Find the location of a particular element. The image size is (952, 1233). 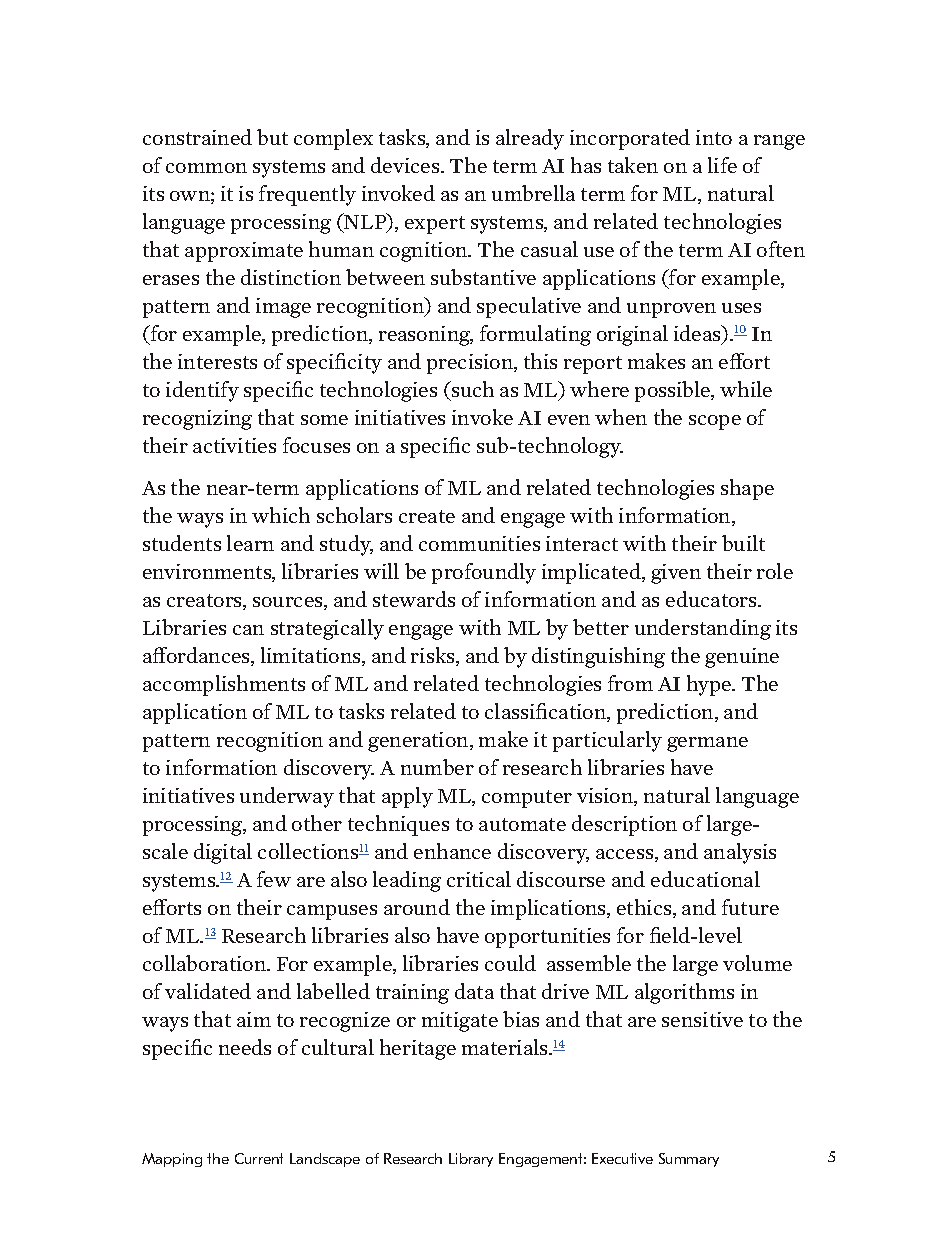

critical is located at coordinates (479, 879).
